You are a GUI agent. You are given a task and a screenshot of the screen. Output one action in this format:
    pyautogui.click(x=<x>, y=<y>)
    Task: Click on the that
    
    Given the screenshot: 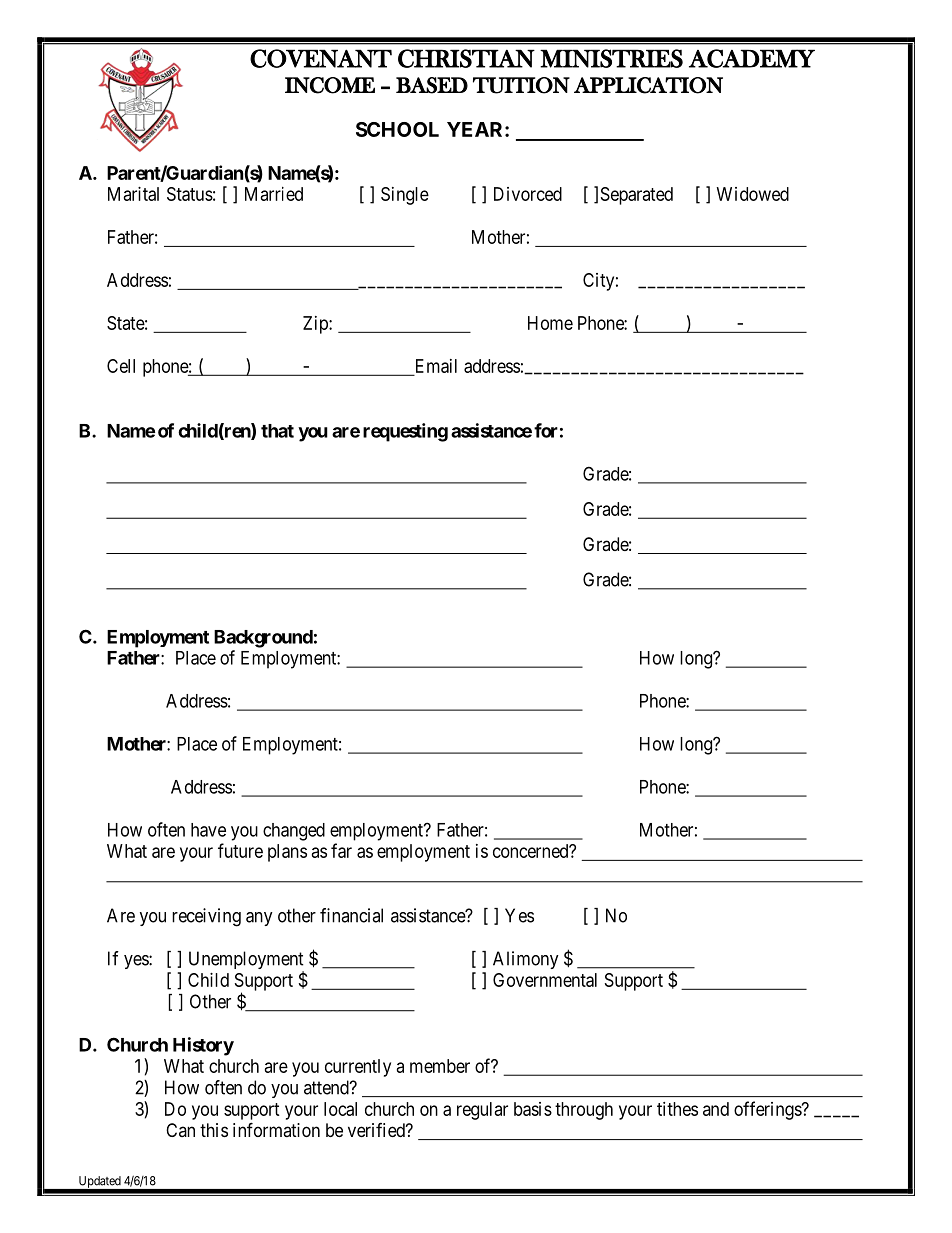 What is the action you would take?
    pyautogui.click(x=277, y=431)
